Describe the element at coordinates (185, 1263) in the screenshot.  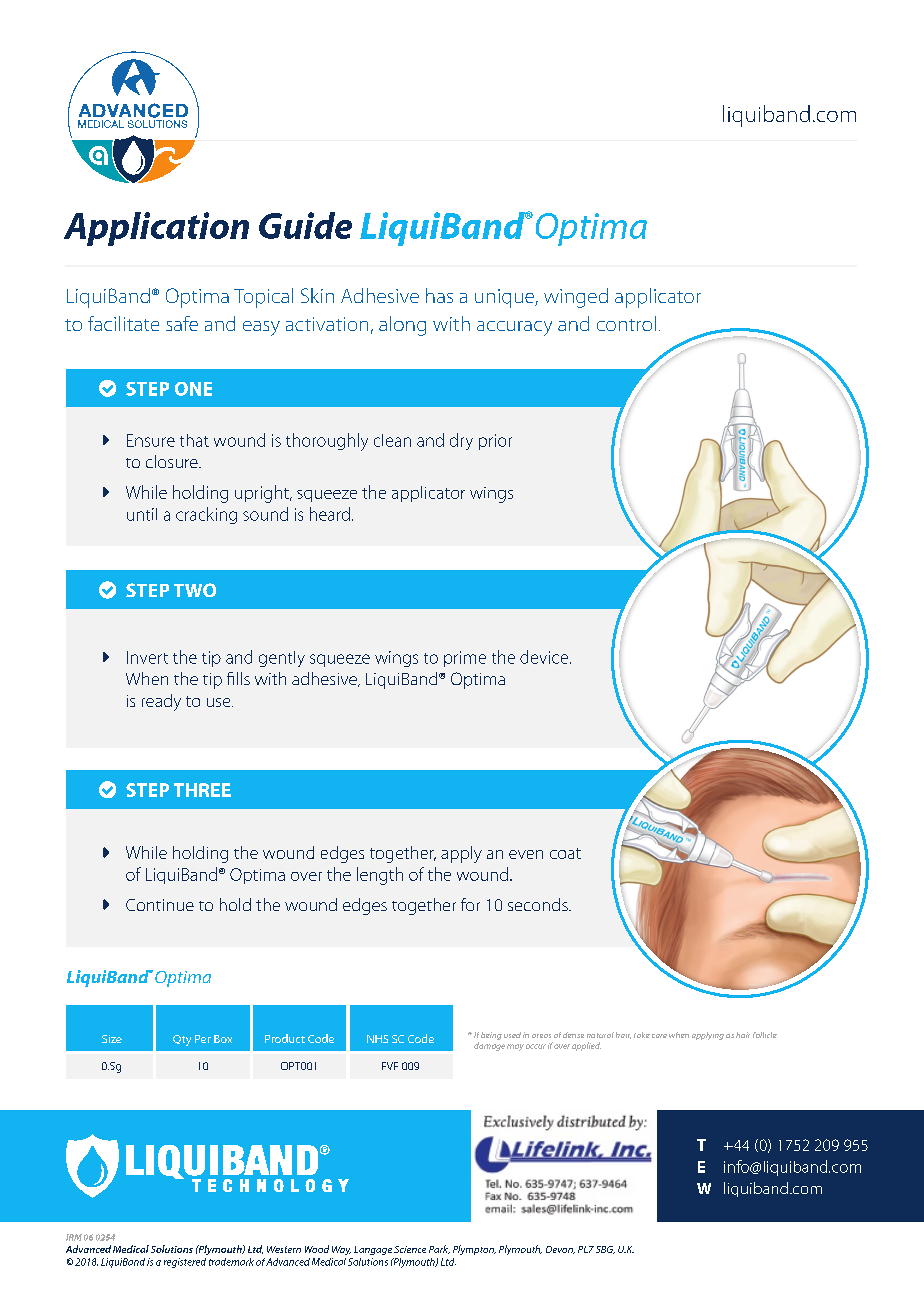
I see `registered` at that location.
